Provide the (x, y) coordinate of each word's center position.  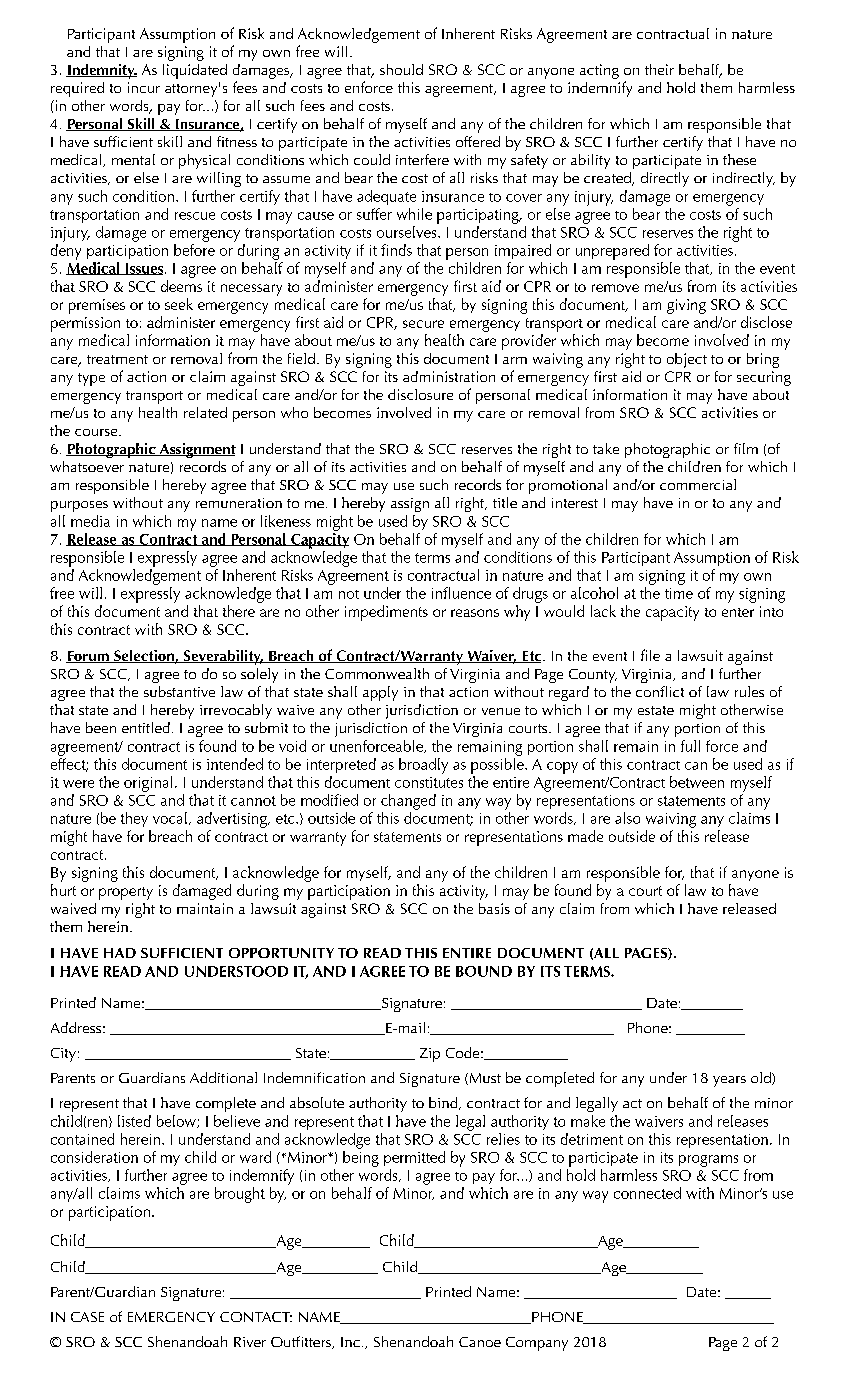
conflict (660, 691)
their (659, 69)
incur (144, 87)
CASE (87, 1317)
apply (380, 693)
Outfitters (302, 1342)
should (401, 69)
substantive (179, 691)
